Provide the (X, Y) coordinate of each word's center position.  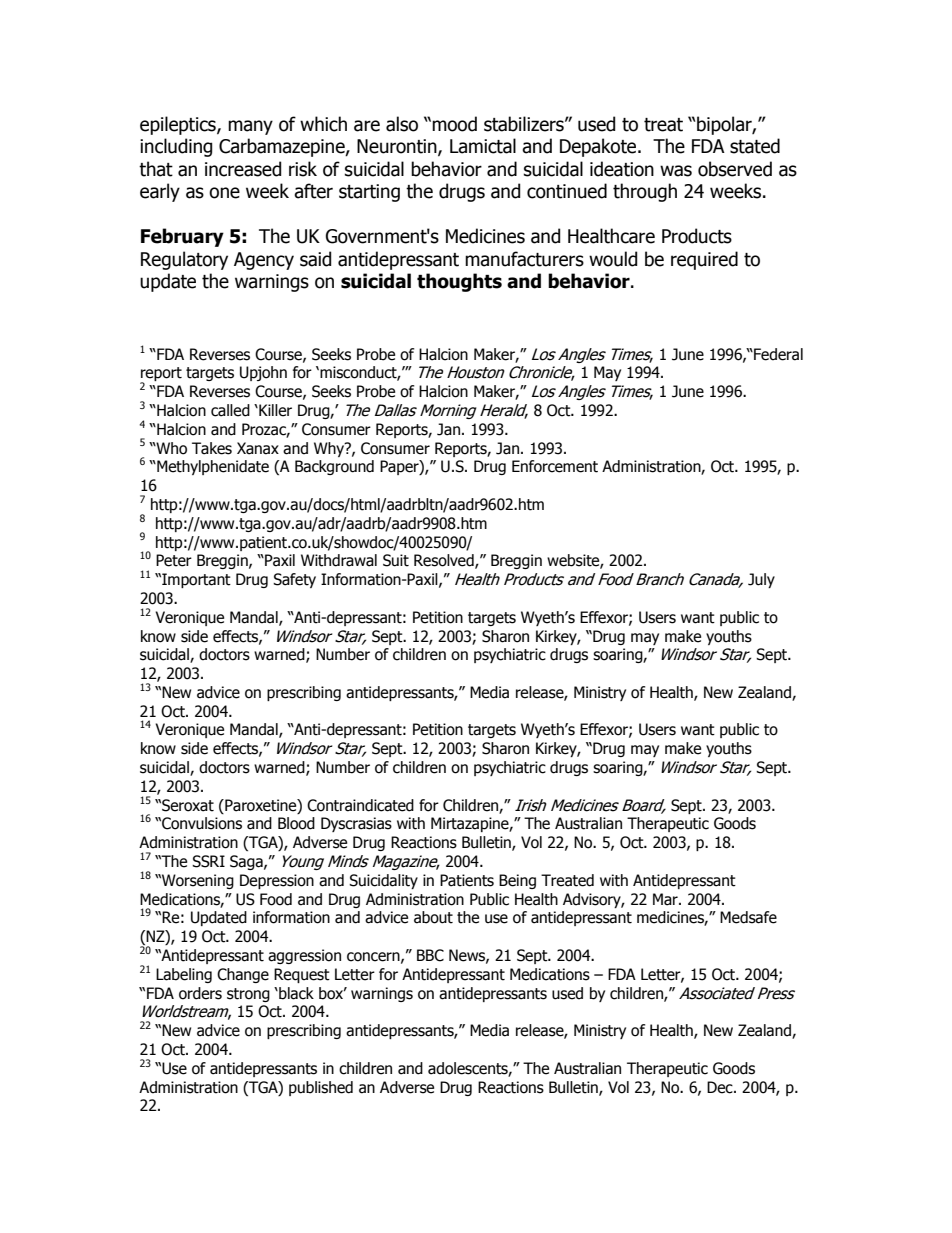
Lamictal (483, 146)
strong (248, 995)
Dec (721, 1087)
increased (243, 169)
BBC (430, 955)
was (676, 171)
